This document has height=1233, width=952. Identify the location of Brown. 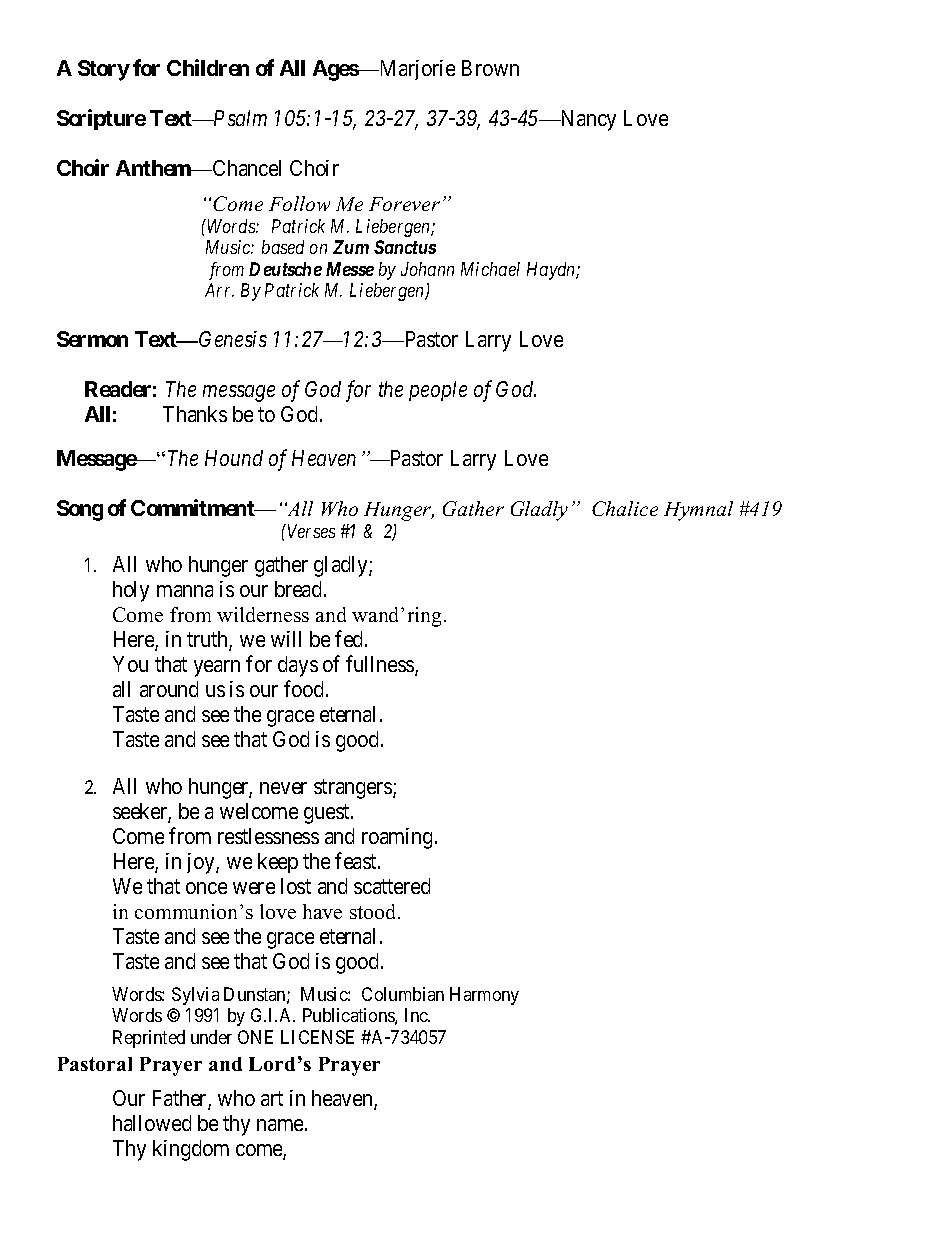
(490, 68).
